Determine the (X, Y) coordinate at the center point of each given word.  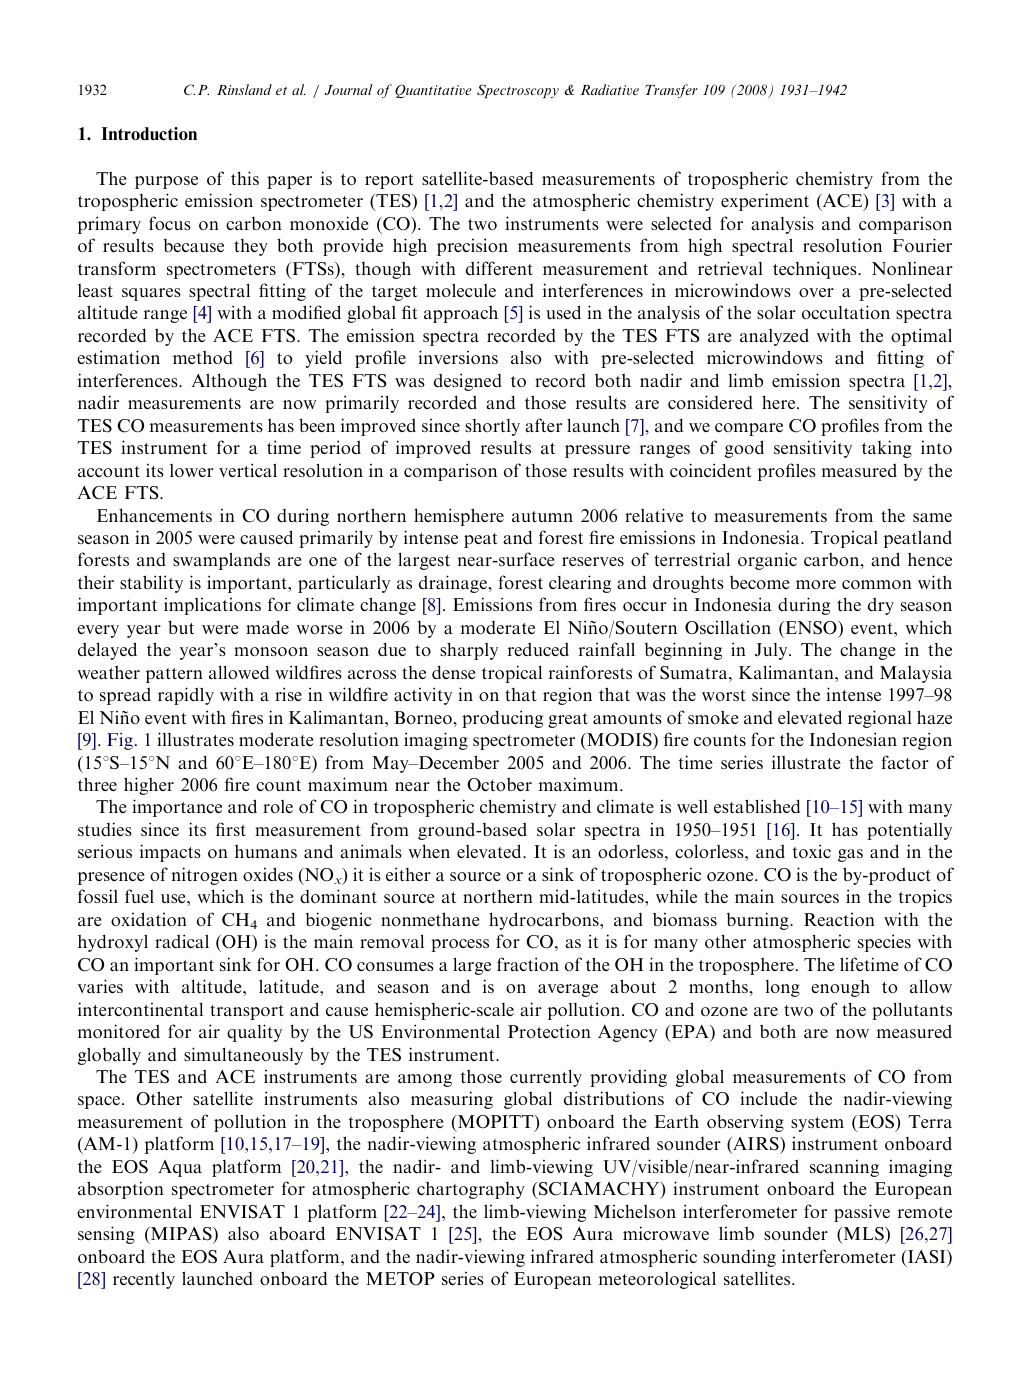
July (772, 651)
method (203, 357)
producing (502, 719)
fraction (528, 964)
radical (182, 941)
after (543, 425)
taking (887, 449)
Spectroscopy (518, 91)
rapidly (186, 696)
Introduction (149, 134)
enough (840, 988)
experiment (765, 202)
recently (144, 1280)
